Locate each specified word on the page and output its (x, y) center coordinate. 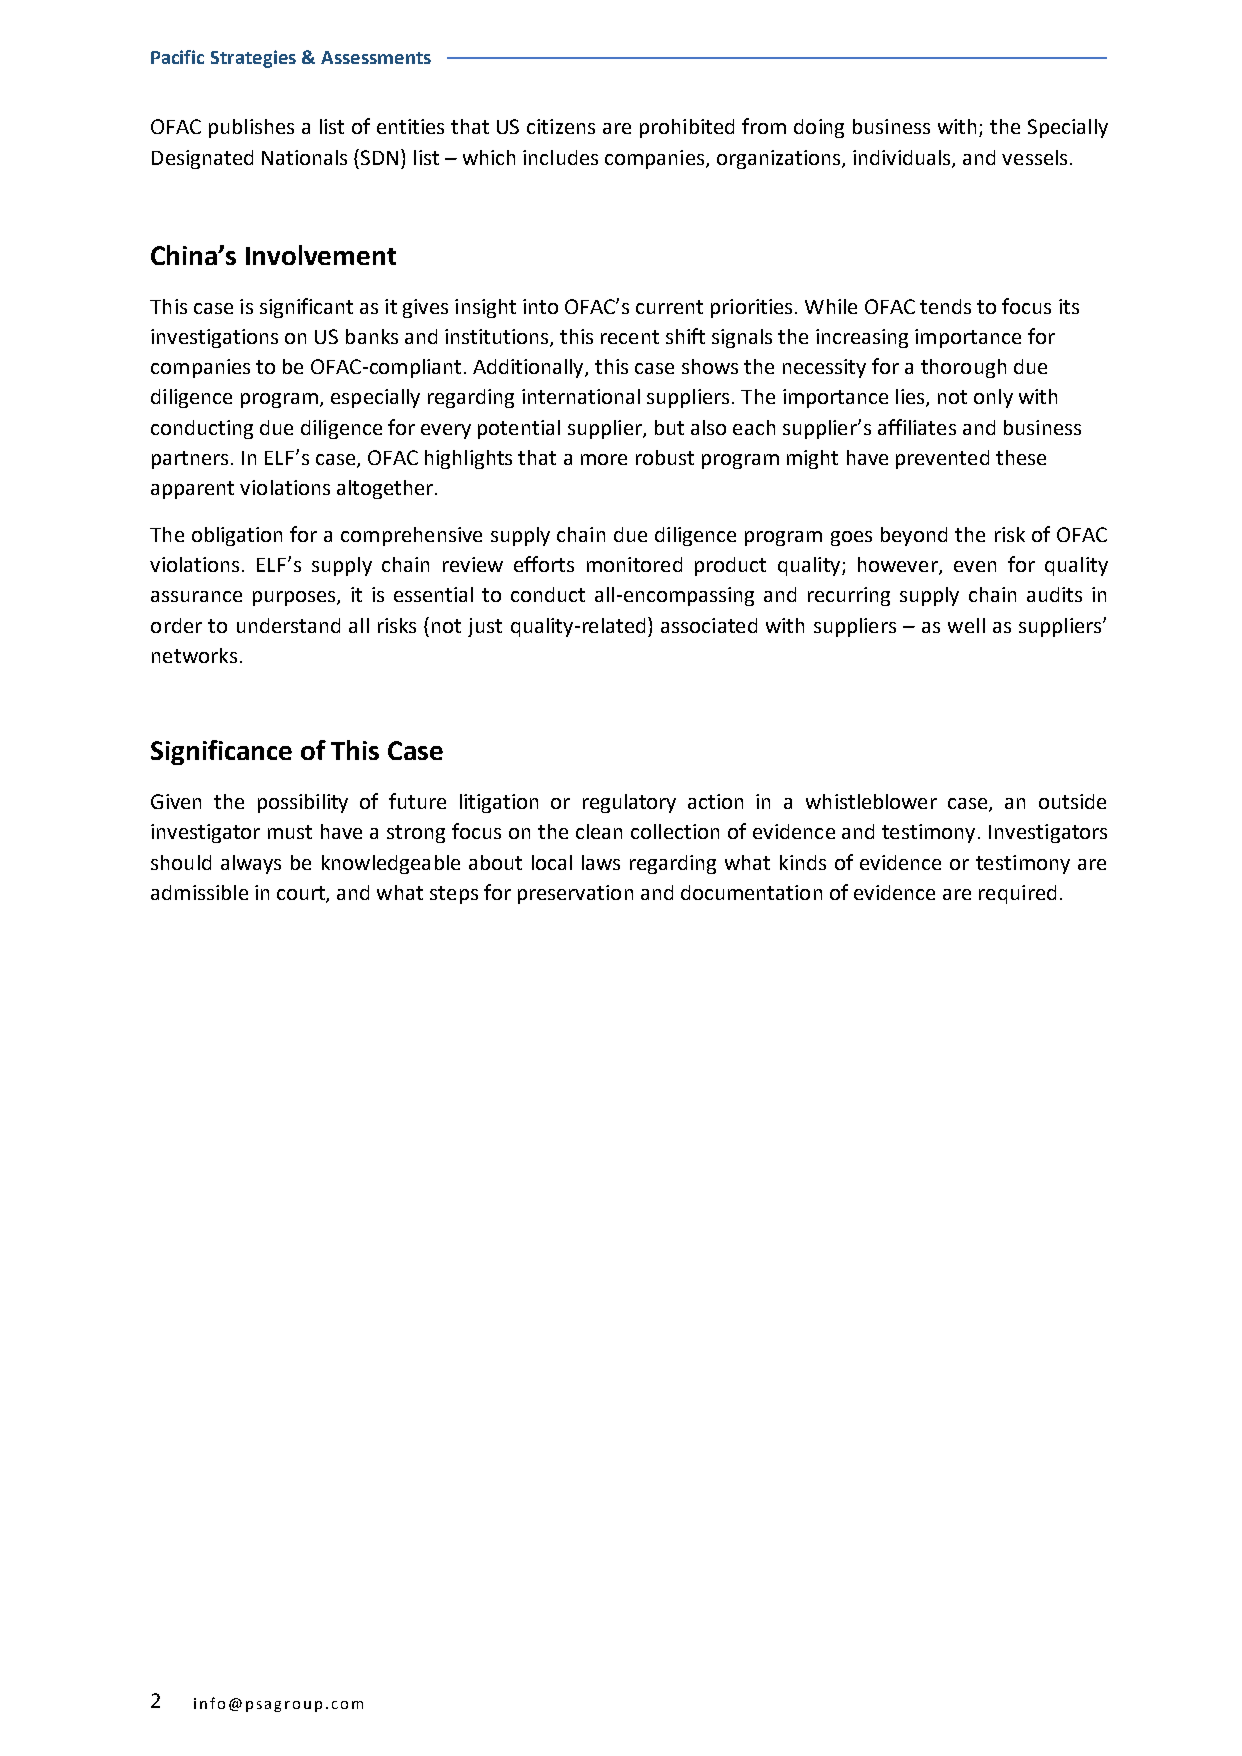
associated (709, 625)
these (1021, 457)
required (1017, 894)
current (669, 307)
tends (945, 306)
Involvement (321, 255)
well (966, 625)
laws (601, 862)
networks (194, 655)
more (604, 459)
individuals (903, 158)
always (251, 864)
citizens (561, 126)
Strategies (253, 59)
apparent (192, 490)
